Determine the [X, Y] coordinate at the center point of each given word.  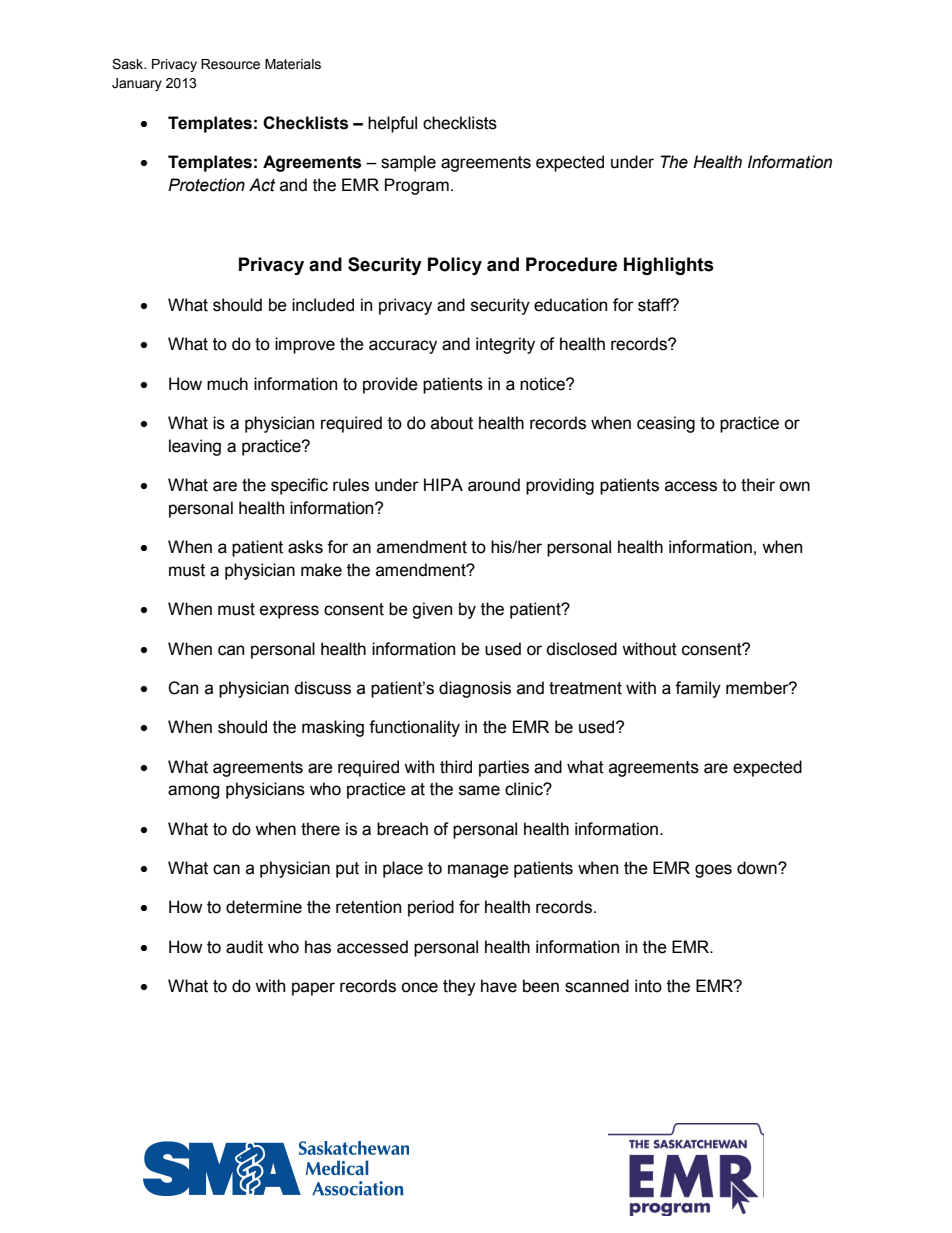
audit [244, 947]
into [648, 986]
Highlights [669, 266]
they [459, 987]
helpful [392, 124]
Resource [230, 64]
